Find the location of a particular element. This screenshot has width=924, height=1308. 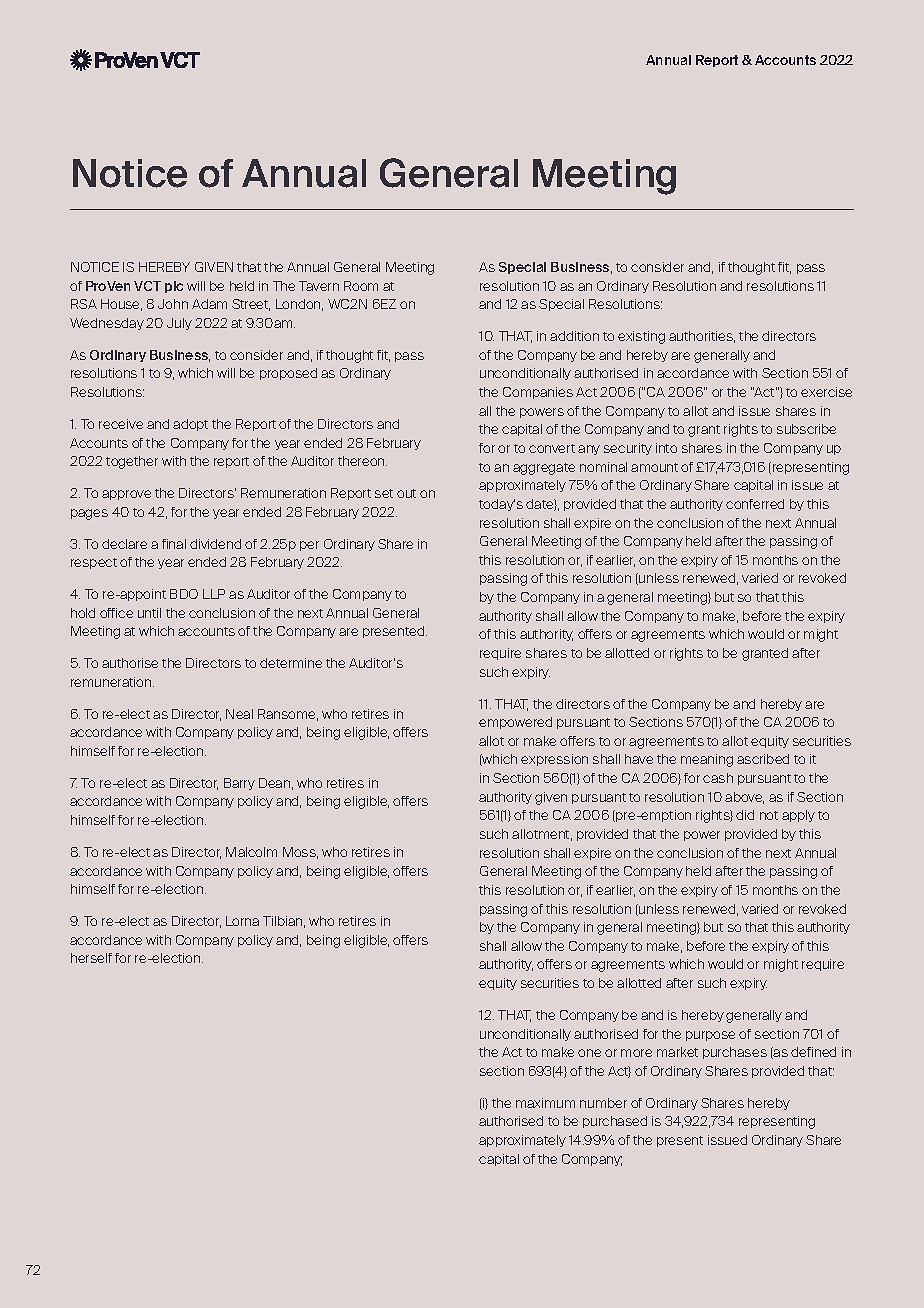

herself is located at coordinates (91, 958).
